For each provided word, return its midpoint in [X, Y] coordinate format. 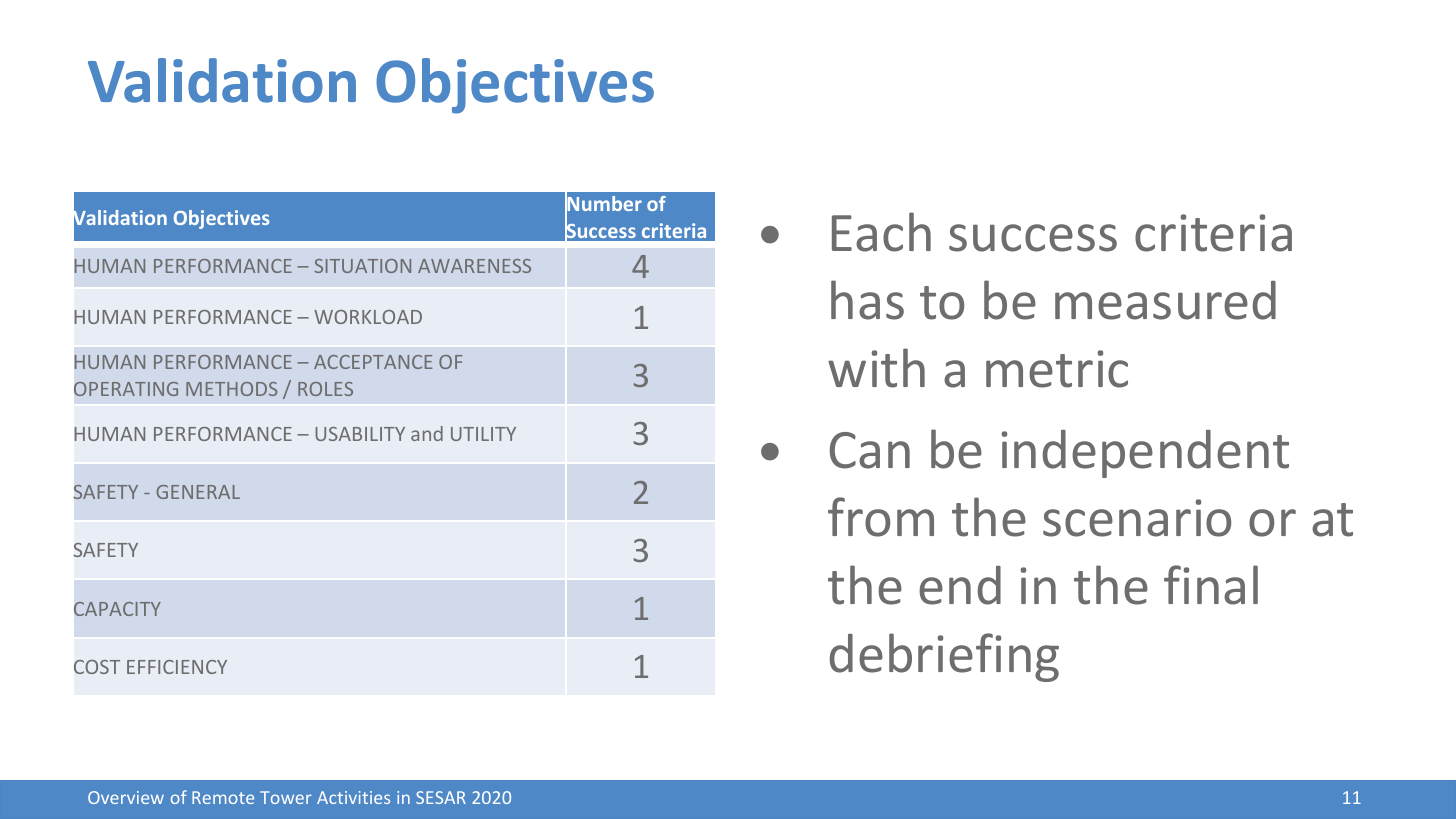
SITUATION [362, 266]
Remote [223, 797]
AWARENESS [474, 266]
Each [881, 232]
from [881, 517]
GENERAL [198, 492]
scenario [1137, 518]
